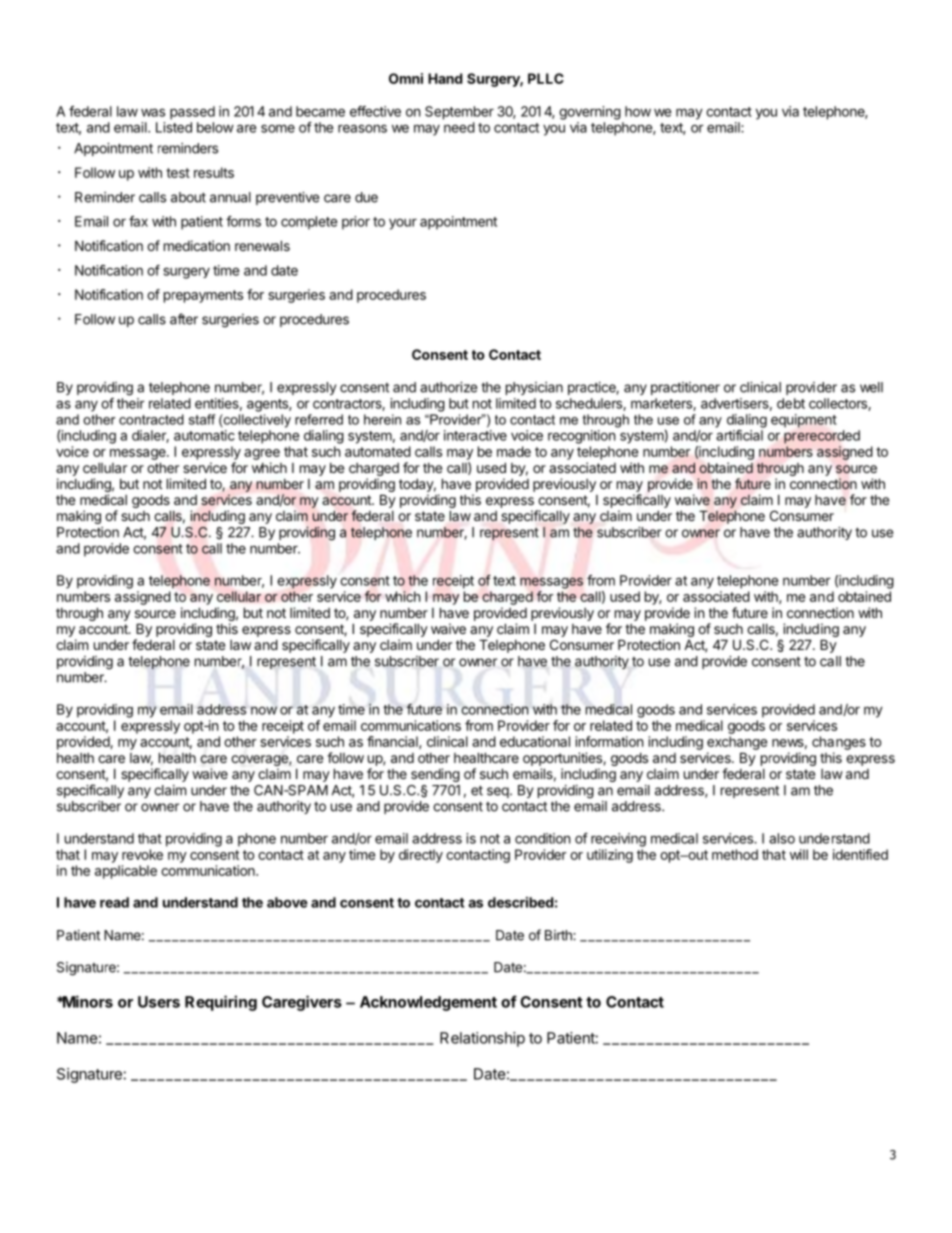 The image size is (952, 1233). I want to click on made, so click(514, 451).
